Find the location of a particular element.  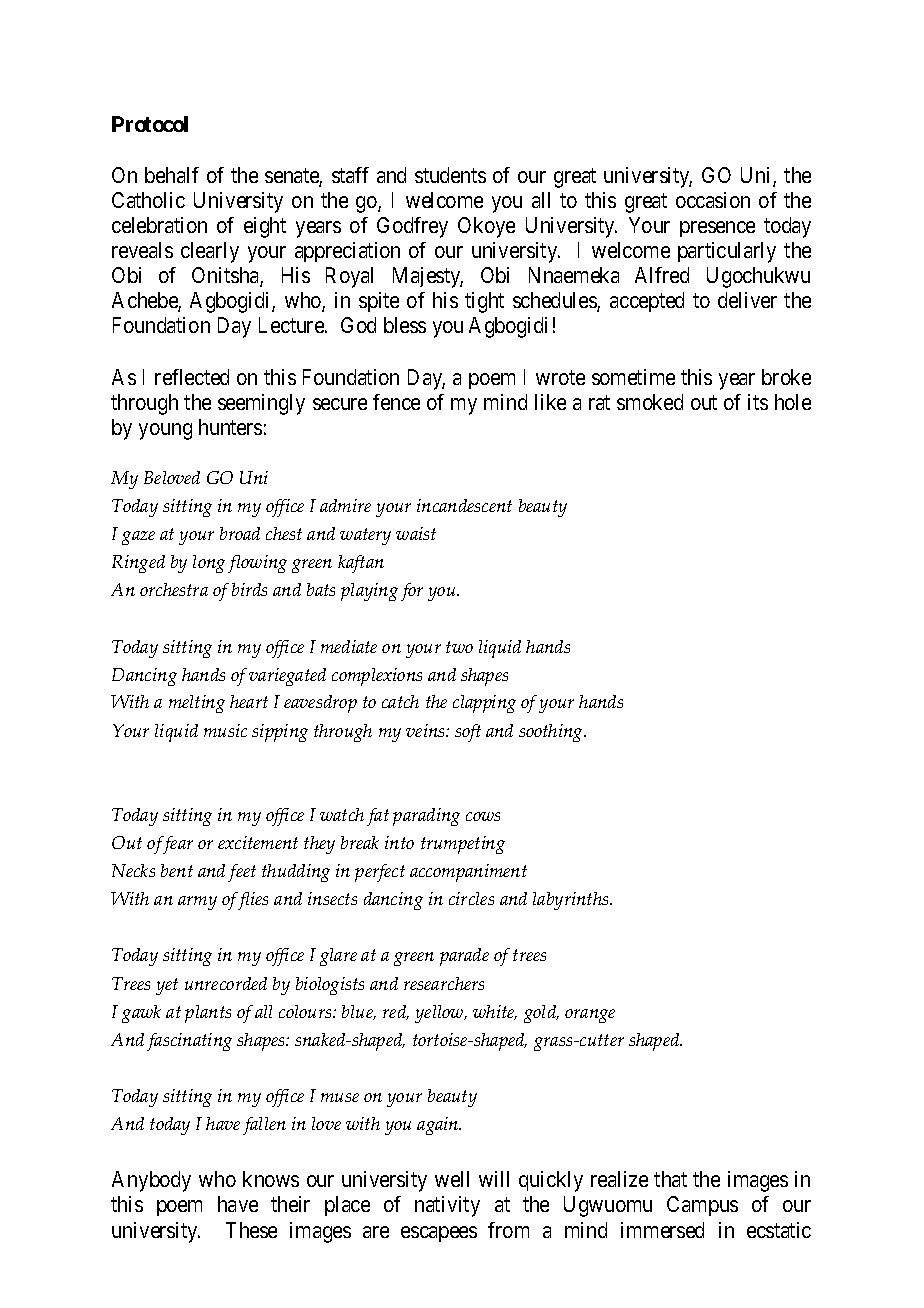

parade is located at coordinates (464, 957).
